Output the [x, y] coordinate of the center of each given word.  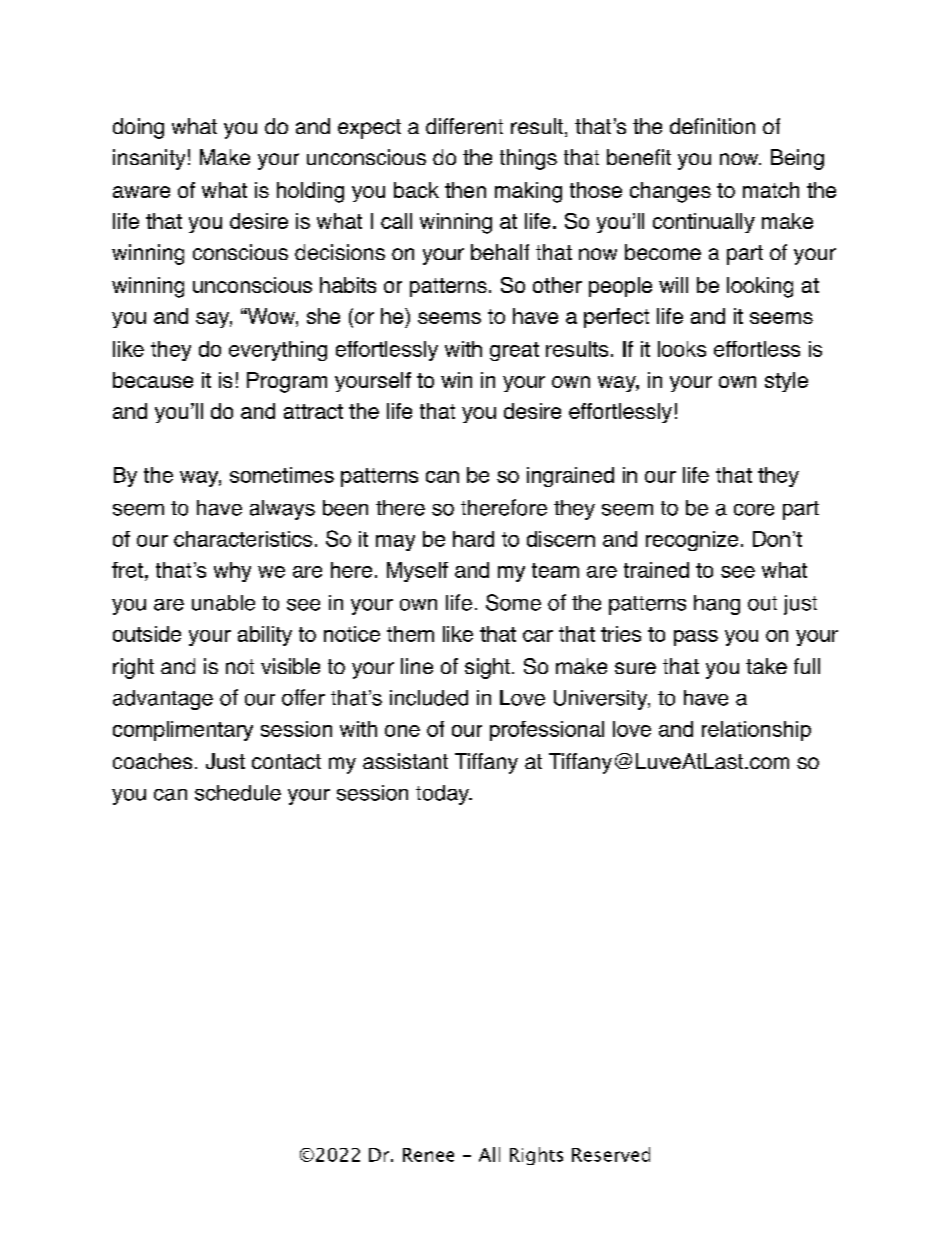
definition [712, 126]
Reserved [611, 1154]
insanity [149, 159]
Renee [428, 1155]
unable [223, 603]
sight [487, 668]
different [464, 126]
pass [696, 638]
